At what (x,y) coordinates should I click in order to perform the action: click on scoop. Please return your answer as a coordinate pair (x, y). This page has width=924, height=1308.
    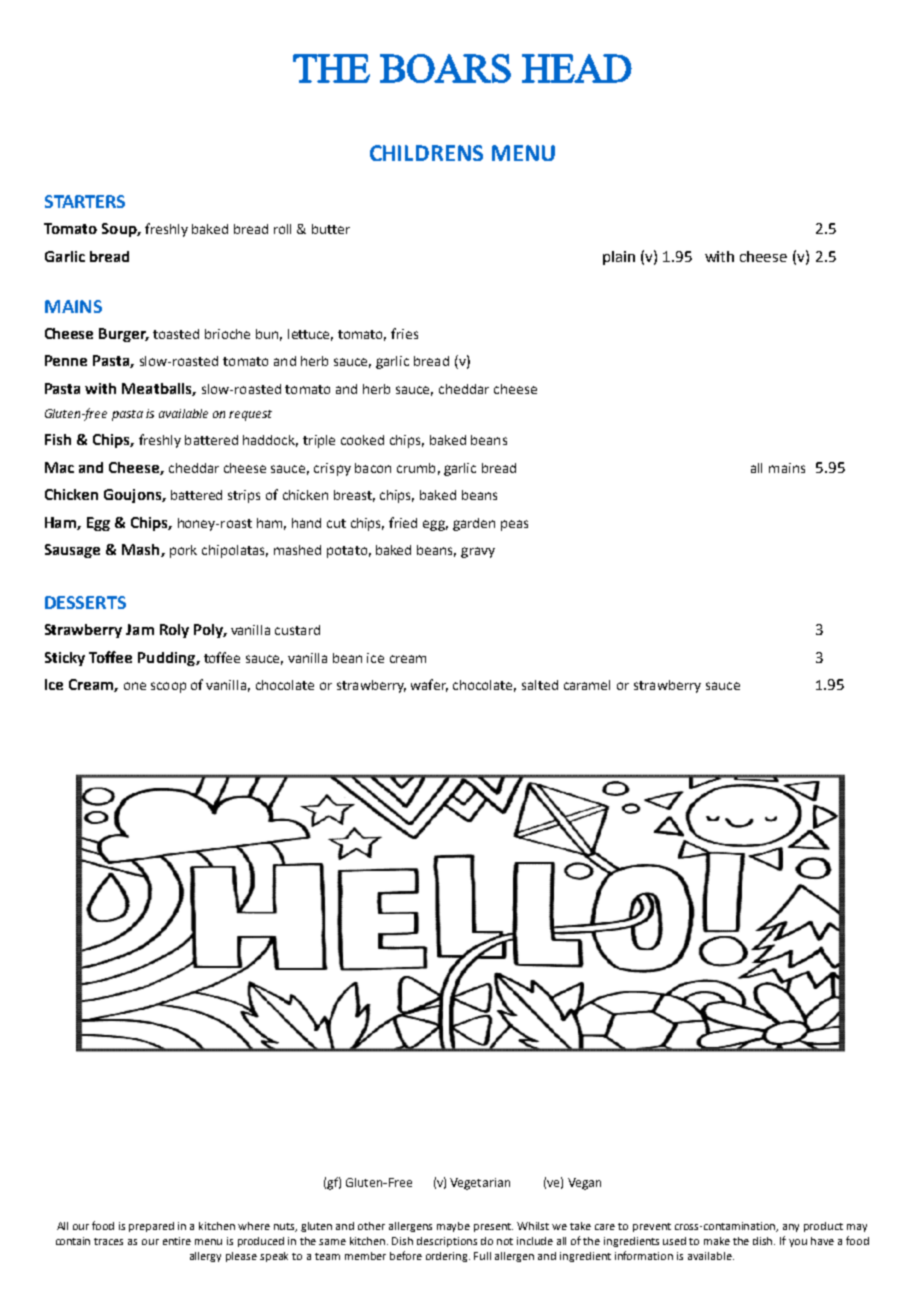
    Looking at the image, I should click on (168, 687).
